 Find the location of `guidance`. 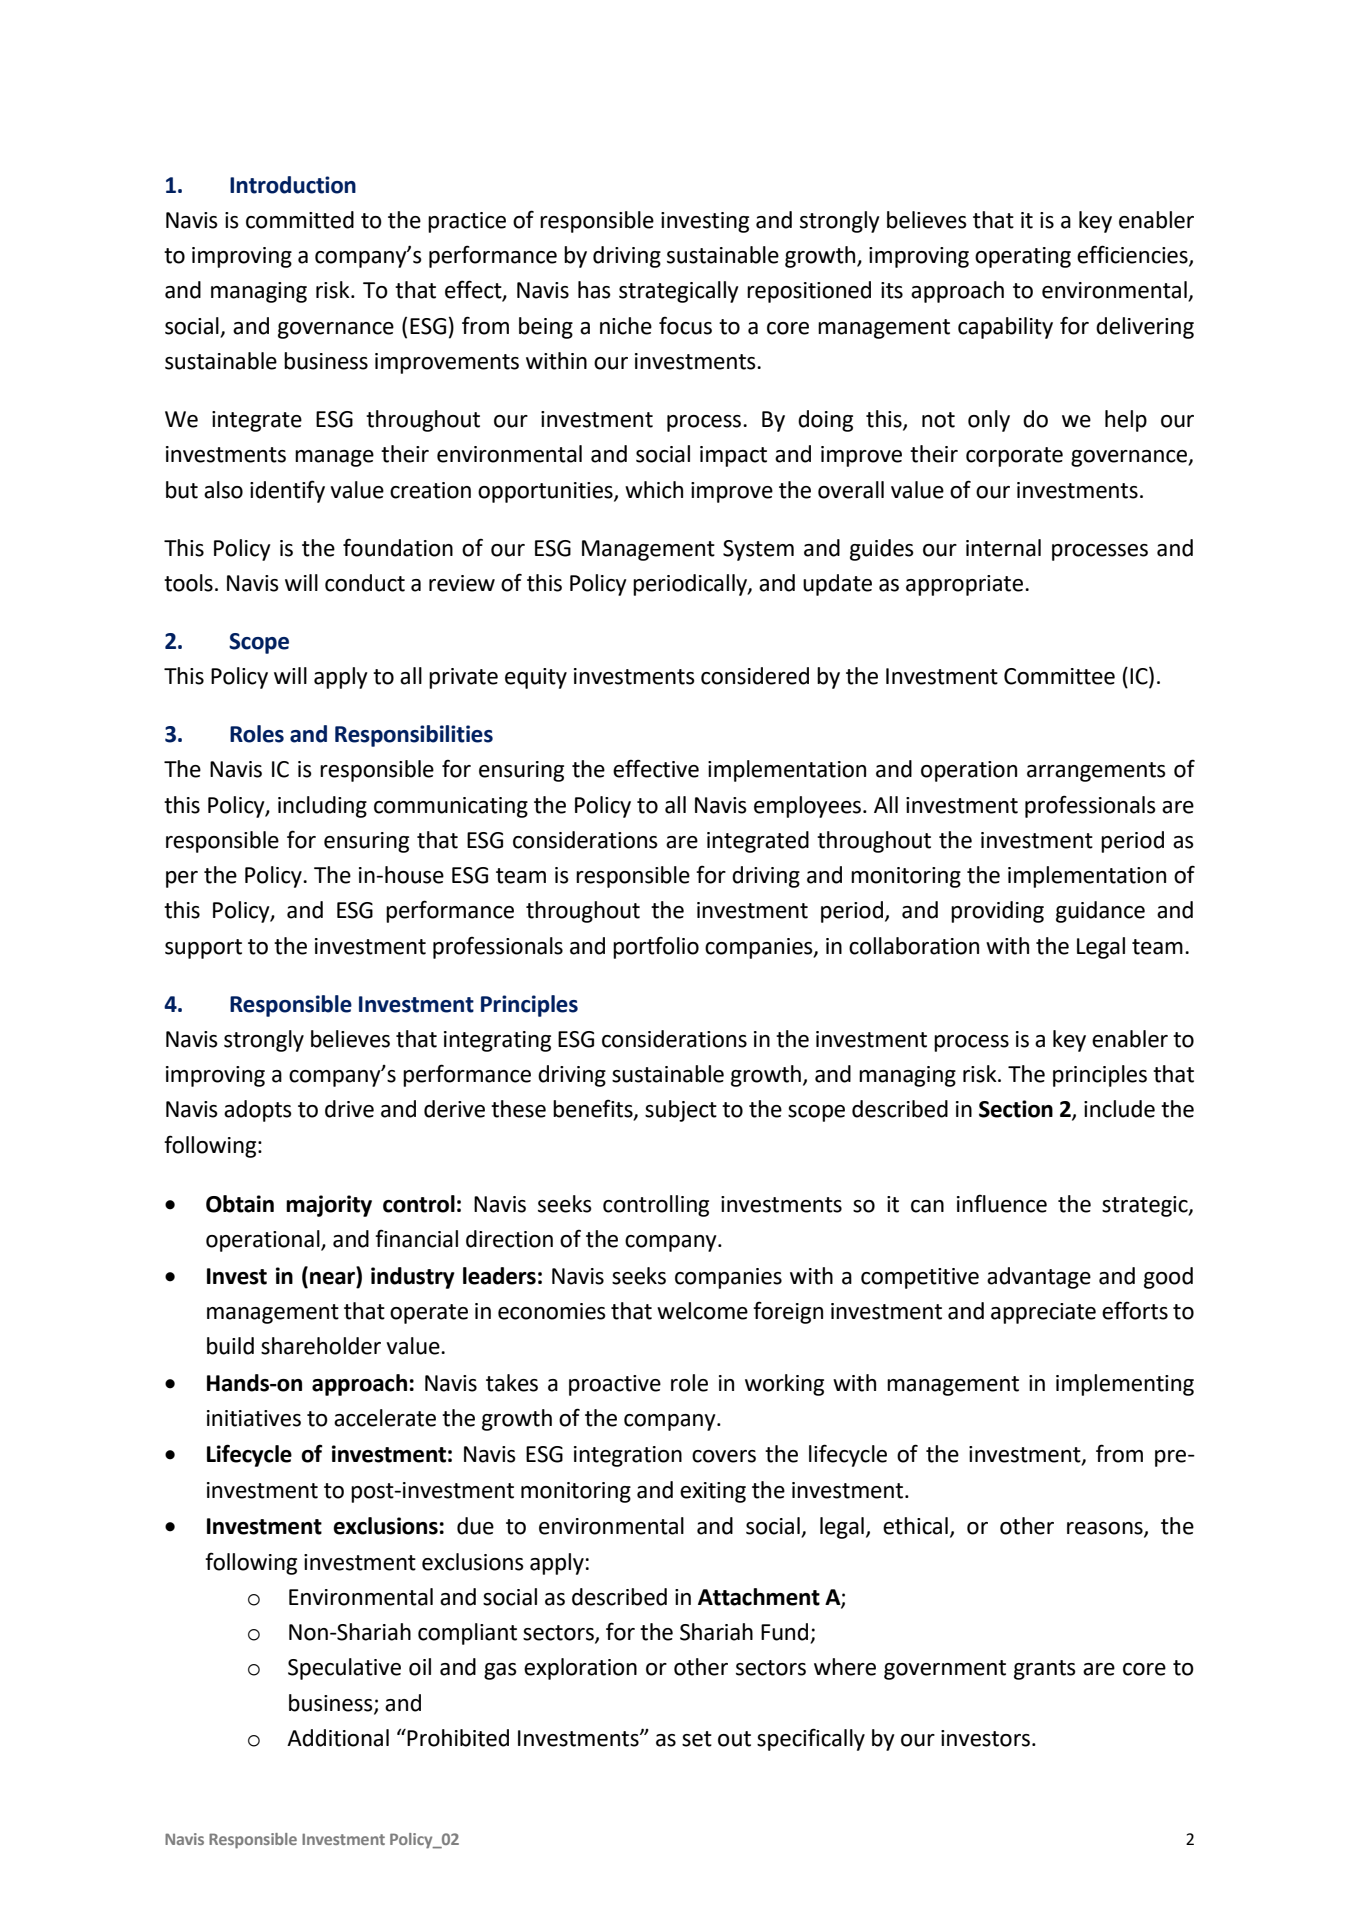

guidance is located at coordinates (1100, 912).
